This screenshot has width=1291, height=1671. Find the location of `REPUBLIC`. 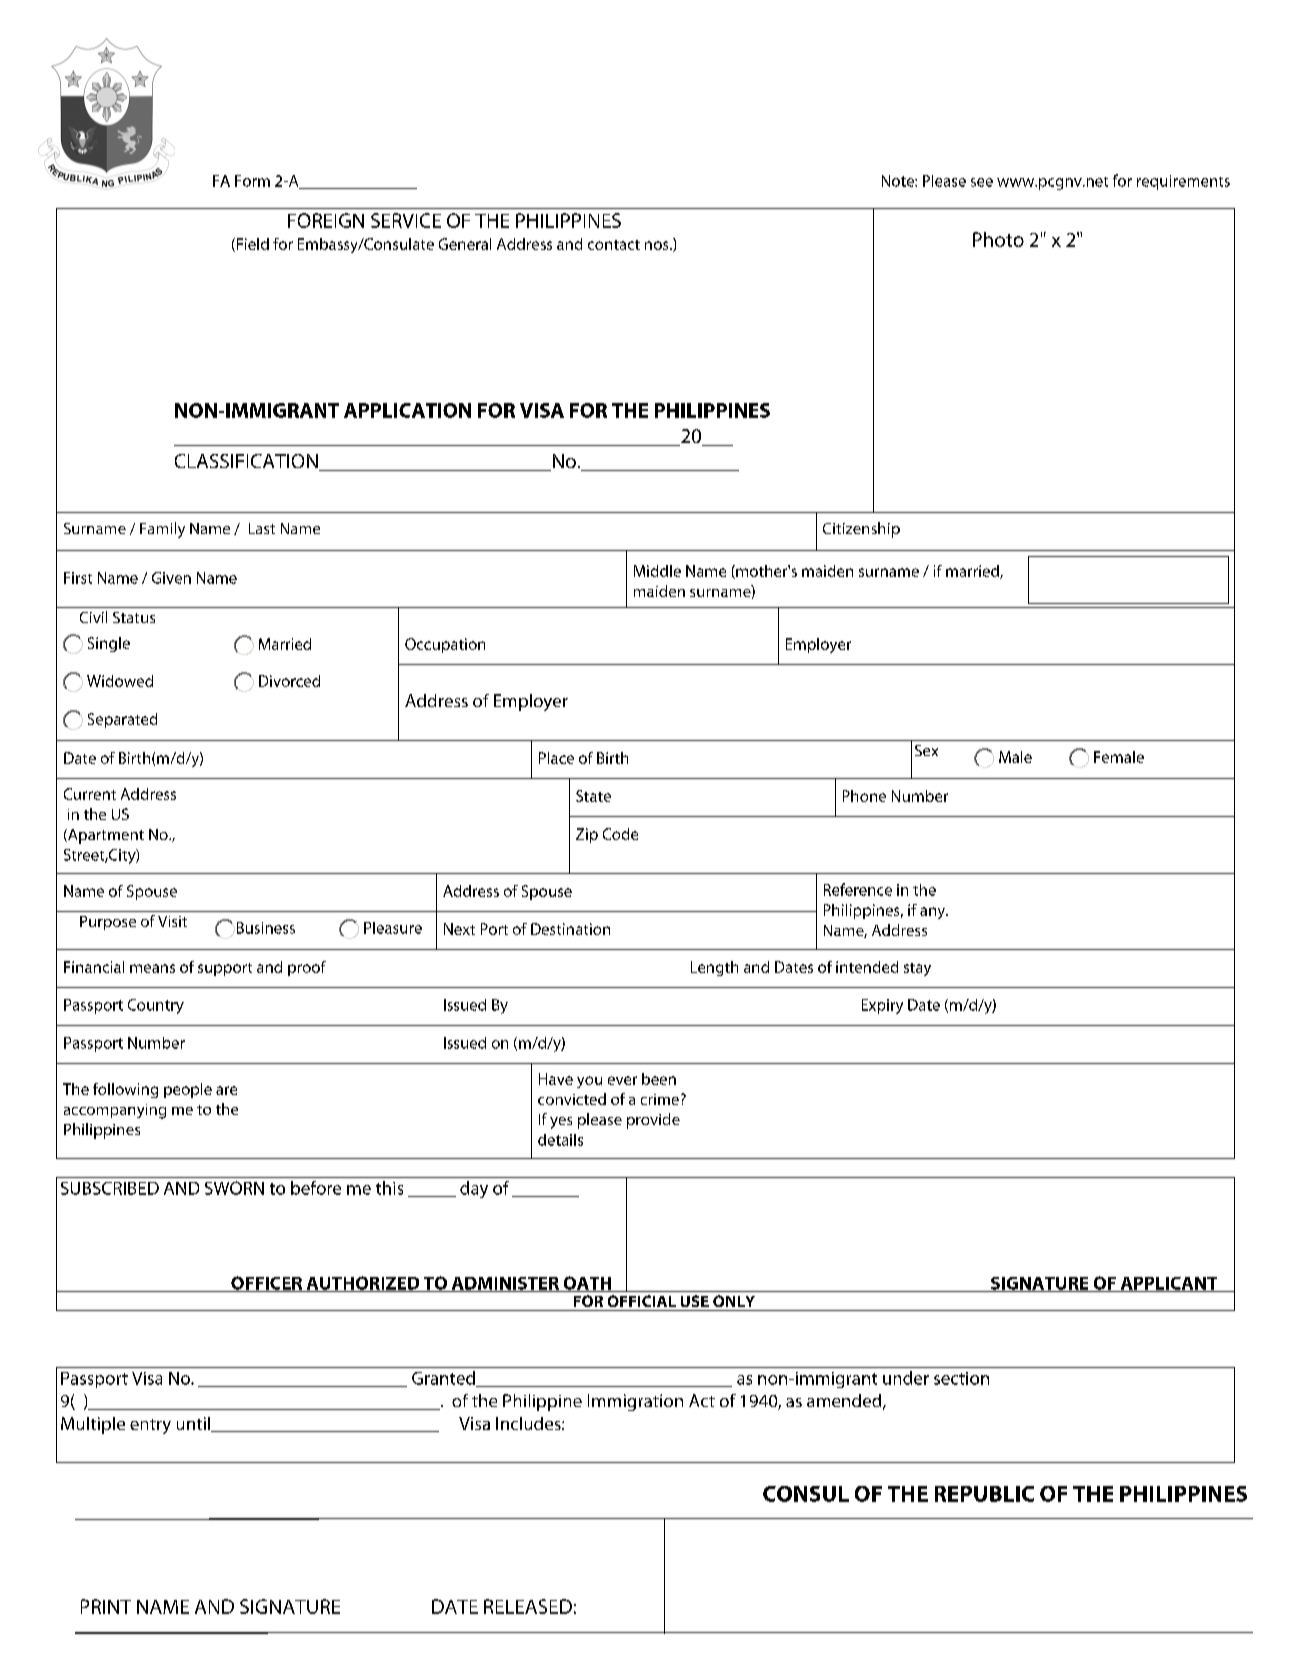

REPUBLIC is located at coordinates (984, 1494).
